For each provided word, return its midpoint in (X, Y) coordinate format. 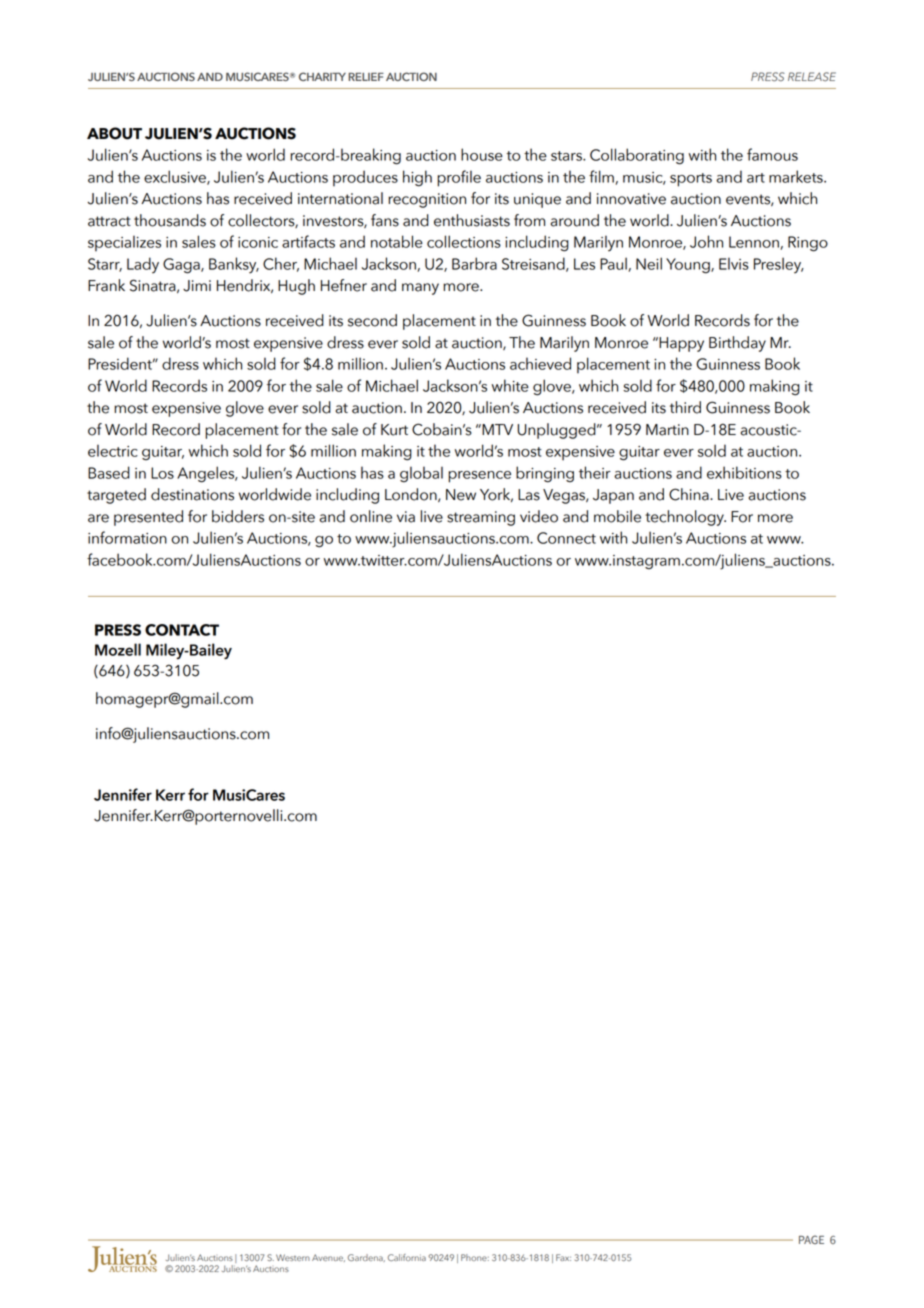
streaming (481, 518)
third (685, 407)
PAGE (811, 1239)
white (510, 385)
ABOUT (114, 133)
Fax (563, 1257)
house (482, 154)
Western (293, 1257)
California (407, 1257)
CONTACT (182, 630)
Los (162, 473)
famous (772, 154)
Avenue (328, 1258)
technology (685, 518)
